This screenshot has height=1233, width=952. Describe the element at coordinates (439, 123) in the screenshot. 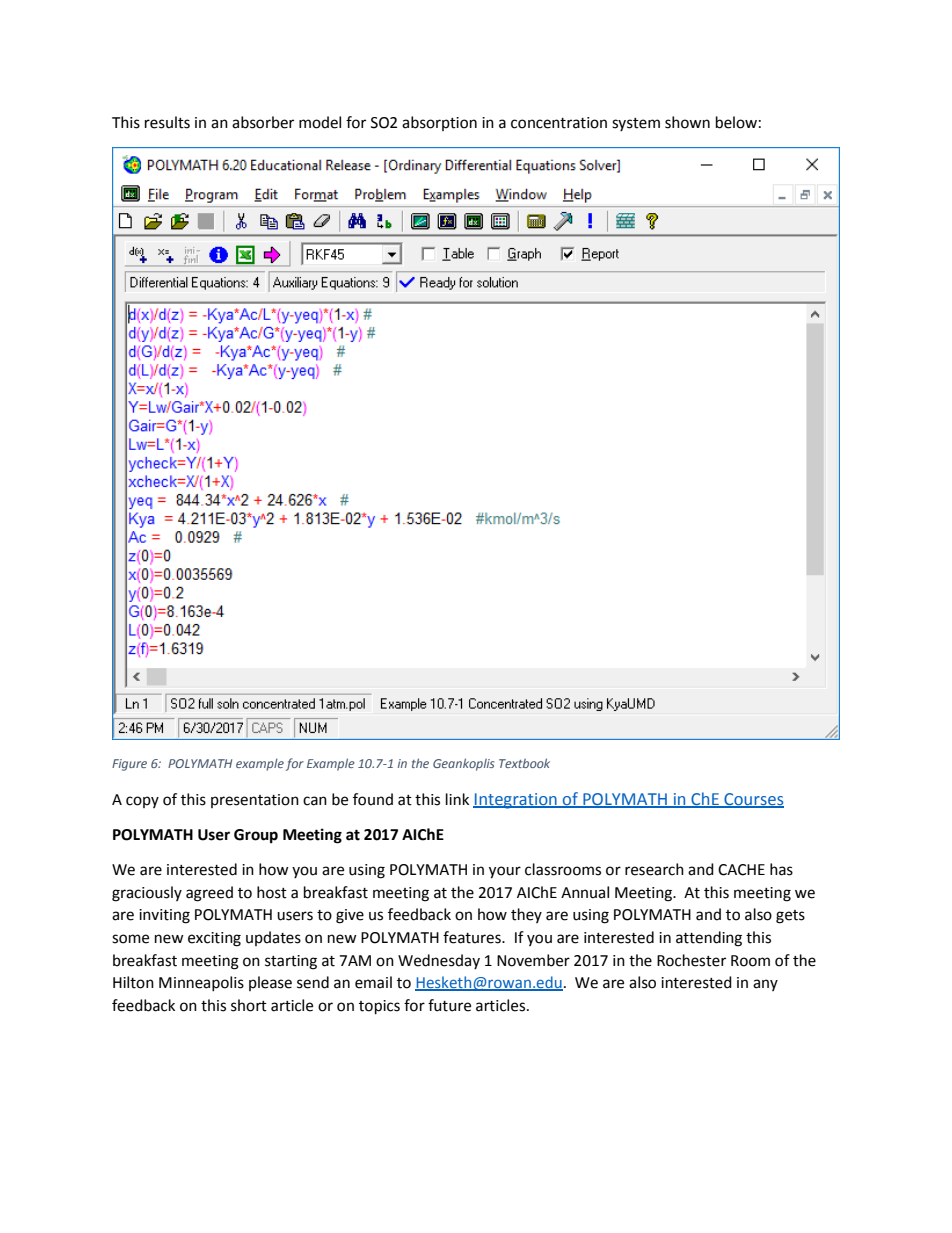

I see `absorption` at that location.
